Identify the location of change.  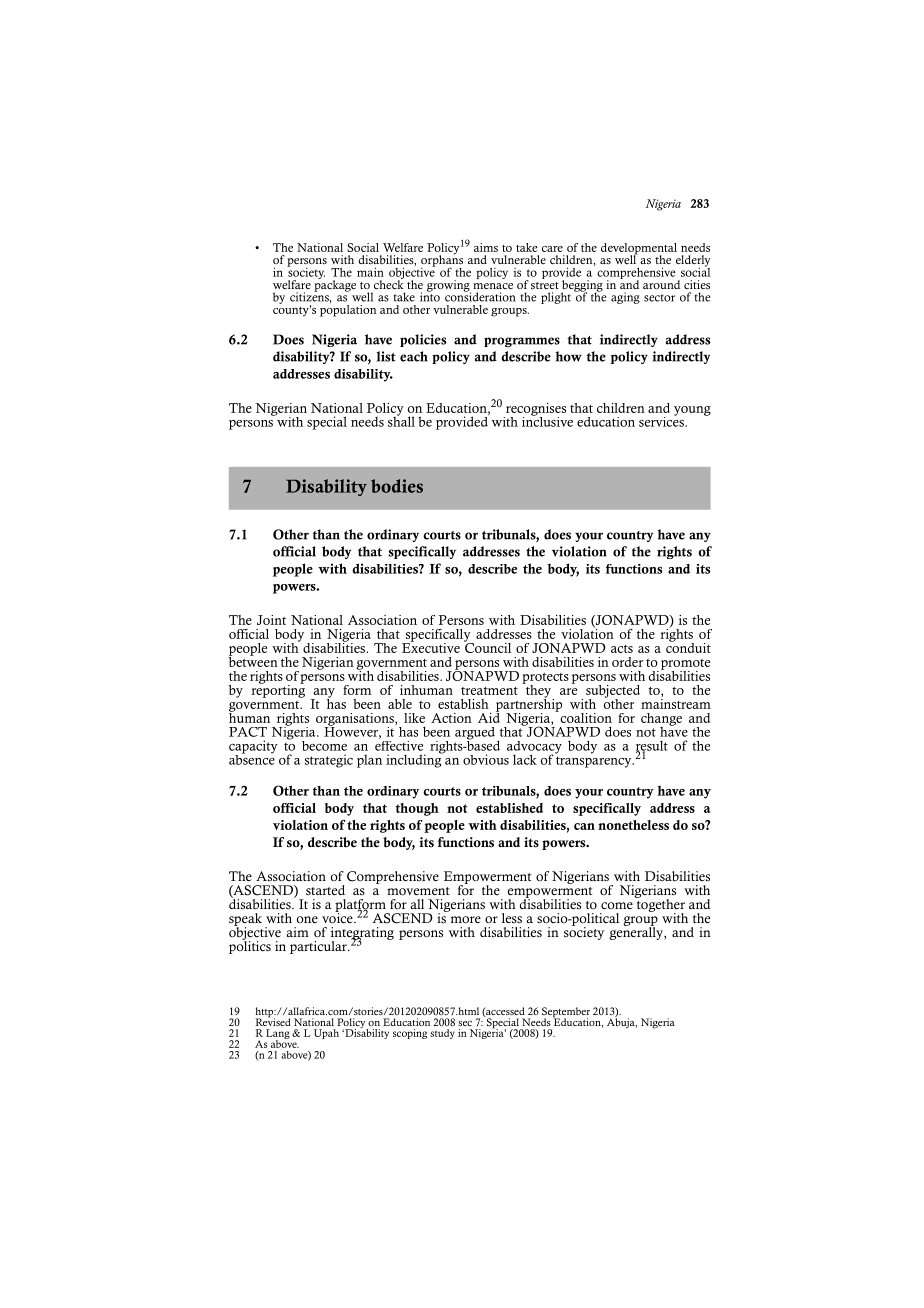
(661, 720).
